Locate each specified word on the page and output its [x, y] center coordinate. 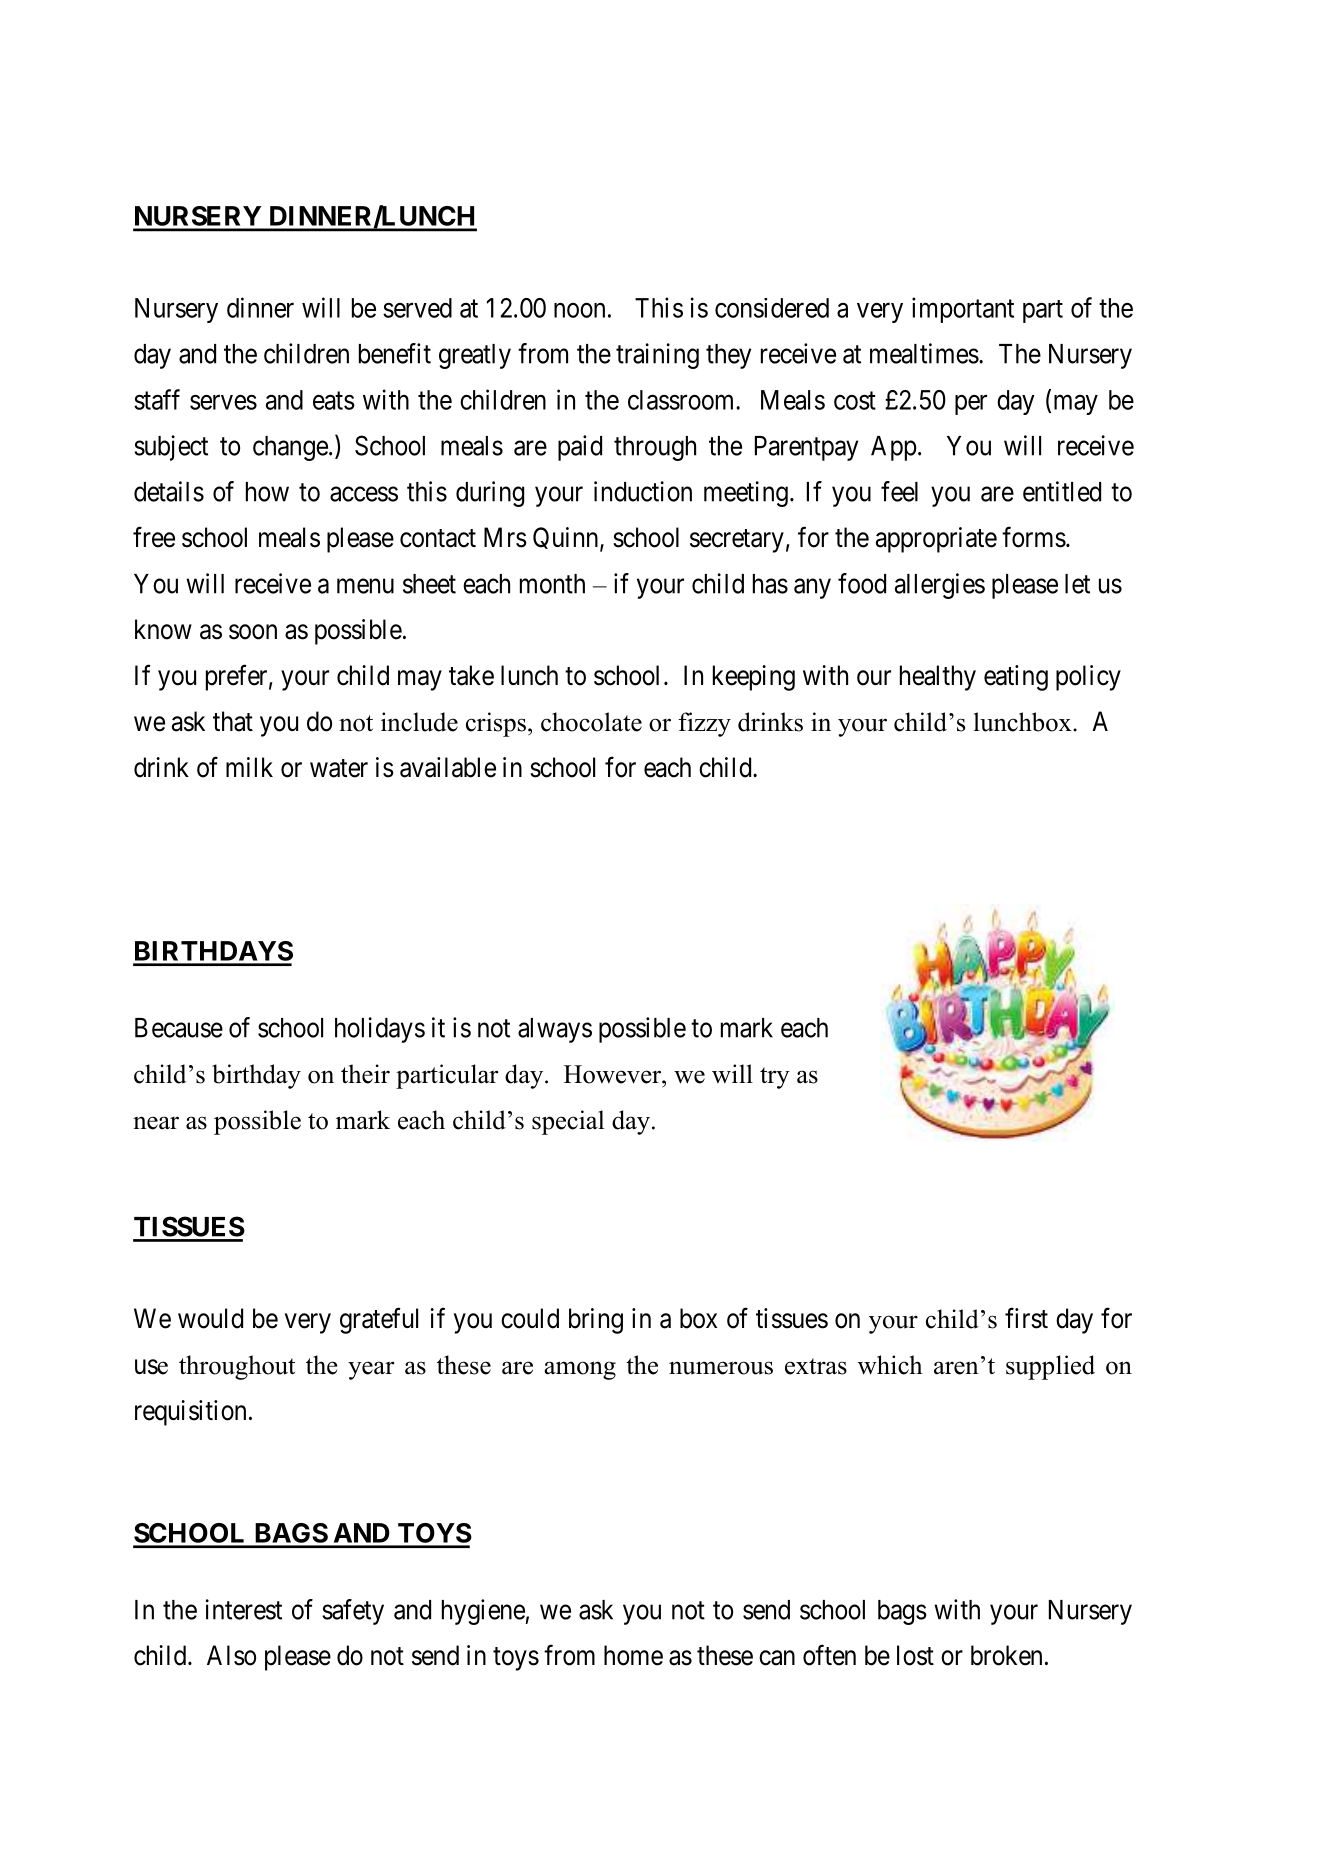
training [657, 356]
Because [179, 1028]
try [775, 1078]
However [613, 1074]
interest [244, 1609]
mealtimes [924, 353]
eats [334, 400]
